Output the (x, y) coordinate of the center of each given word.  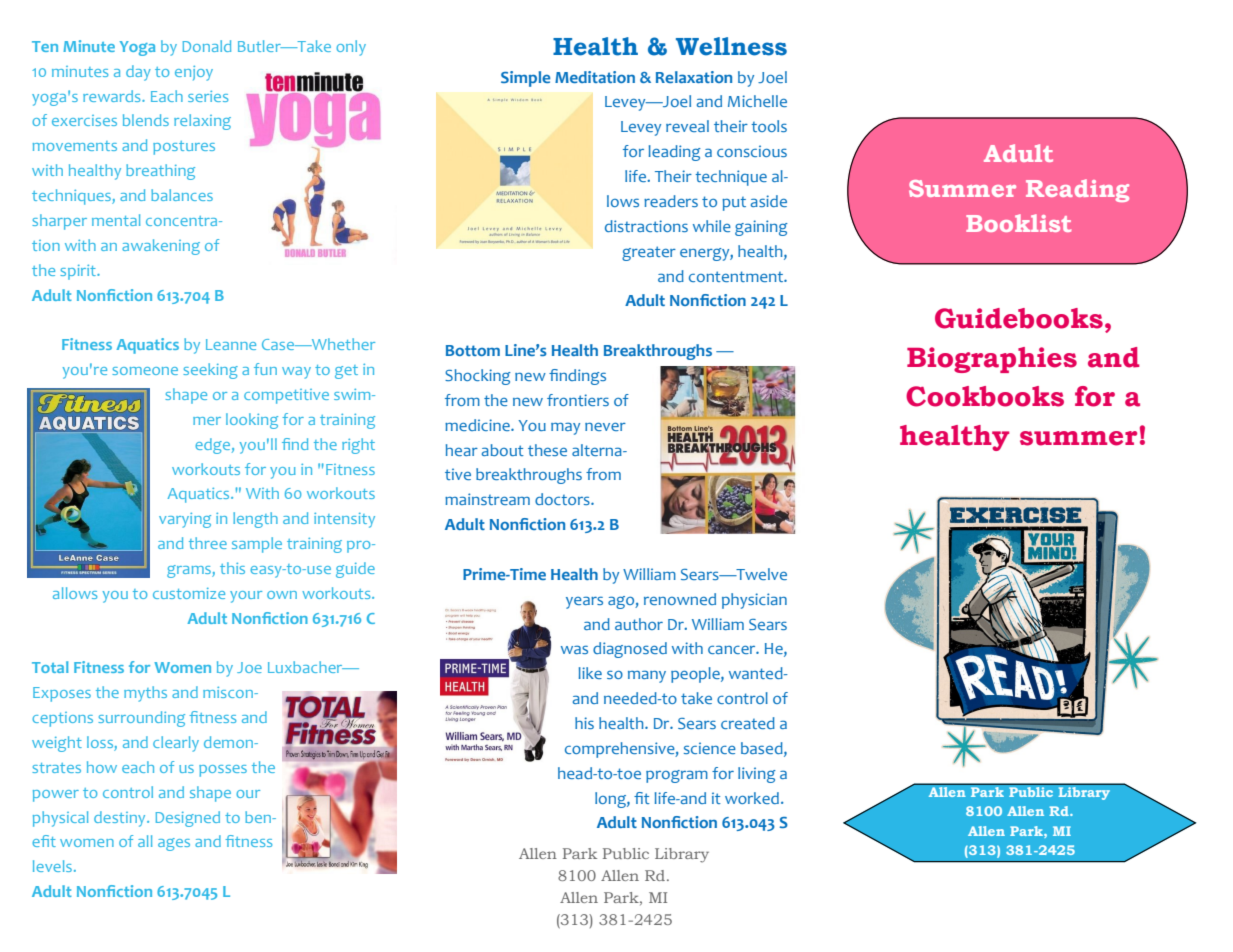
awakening (161, 247)
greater (649, 253)
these (547, 450)
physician (754, 601)
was (574, 649)
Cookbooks (985, 396)
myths (145, 694)
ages (174, 844)
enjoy (194, 73)
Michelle (757, 101)
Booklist (1018, 223)
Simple (525, 79)
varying (185, 520)
